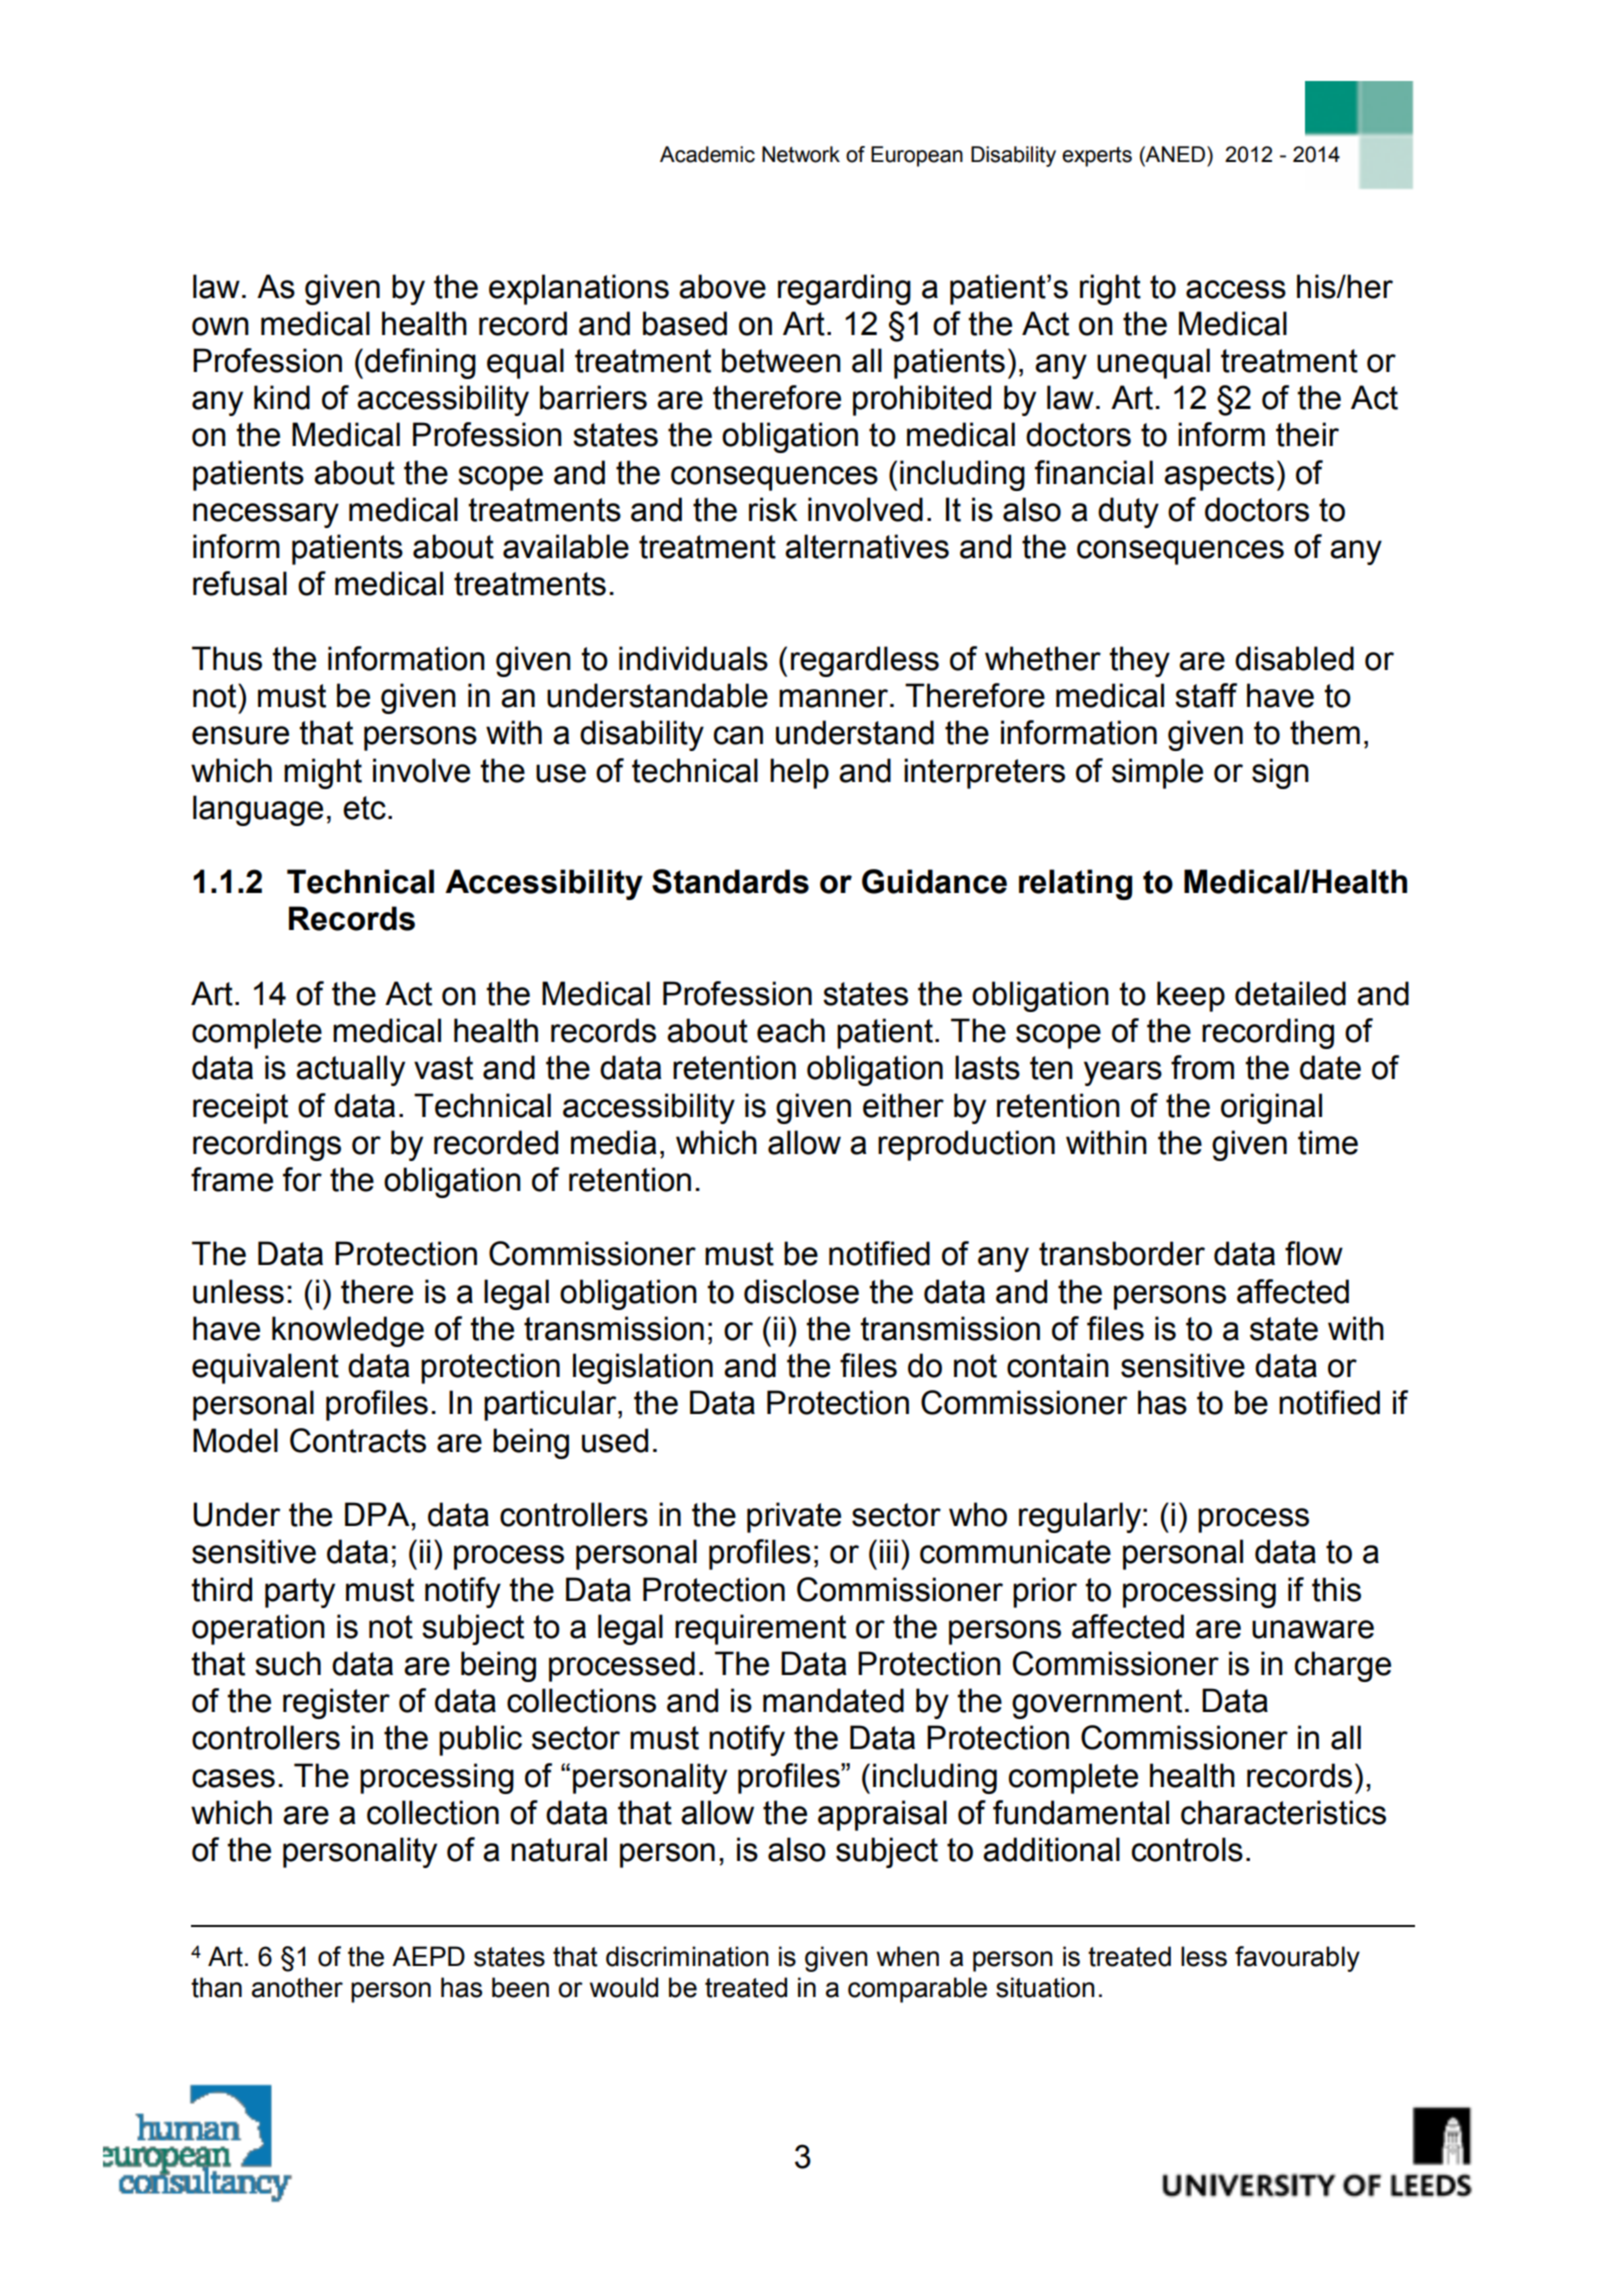 The width and height of the page is (1606, 2271). What do you see at coordinates (1297, 1959) in the page?
I see `favourably` at bounding box center [1297, 1959].
